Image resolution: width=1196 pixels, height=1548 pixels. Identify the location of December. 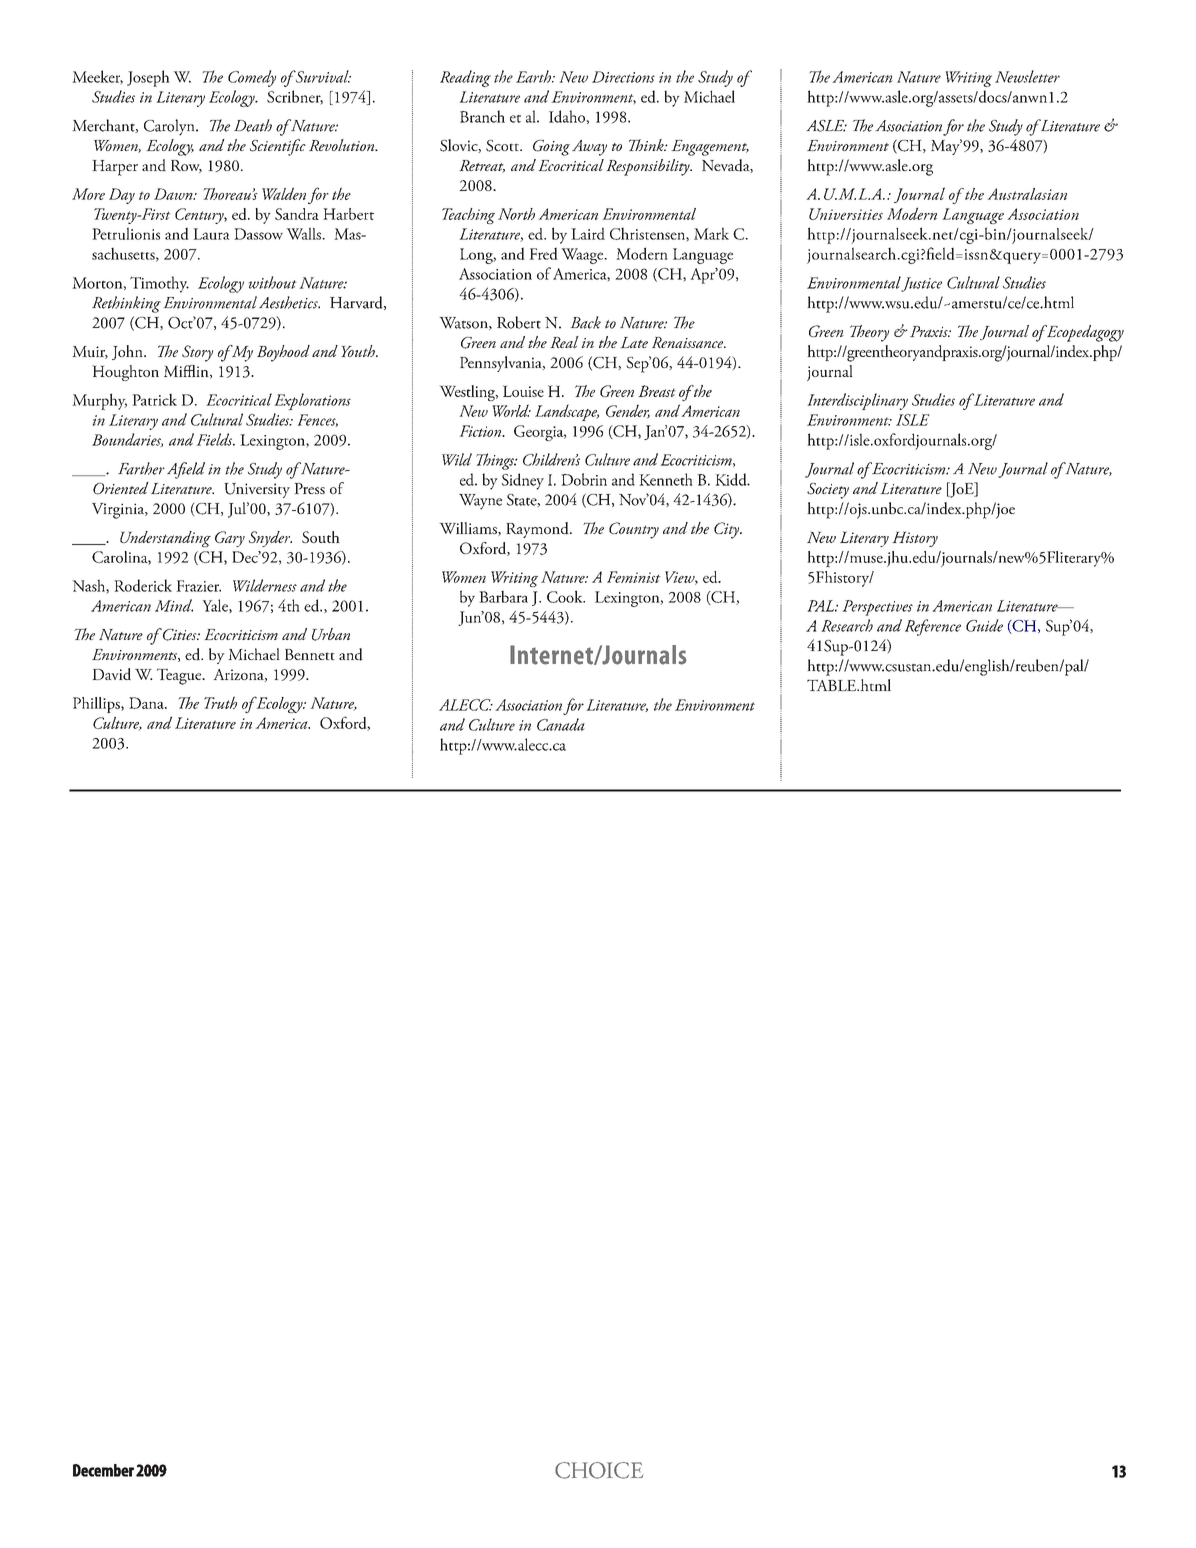
(103, 1470).
